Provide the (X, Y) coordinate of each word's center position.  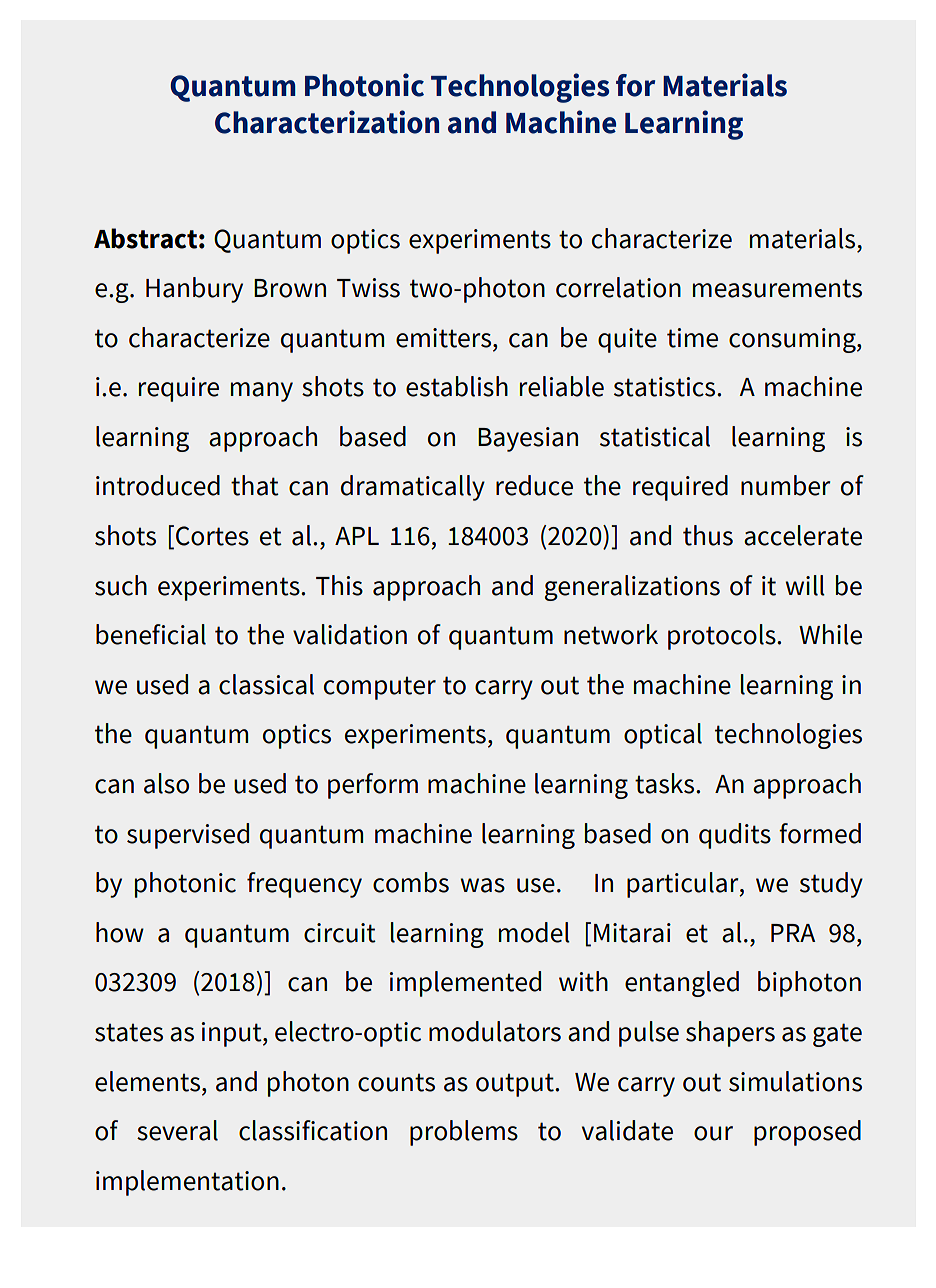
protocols (723, 637)
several (177, 1130)
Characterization (327, 122)
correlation (618, 287)
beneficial (151, 634)
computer (380, 688)
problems (464, 1133)
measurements (777, 288)
